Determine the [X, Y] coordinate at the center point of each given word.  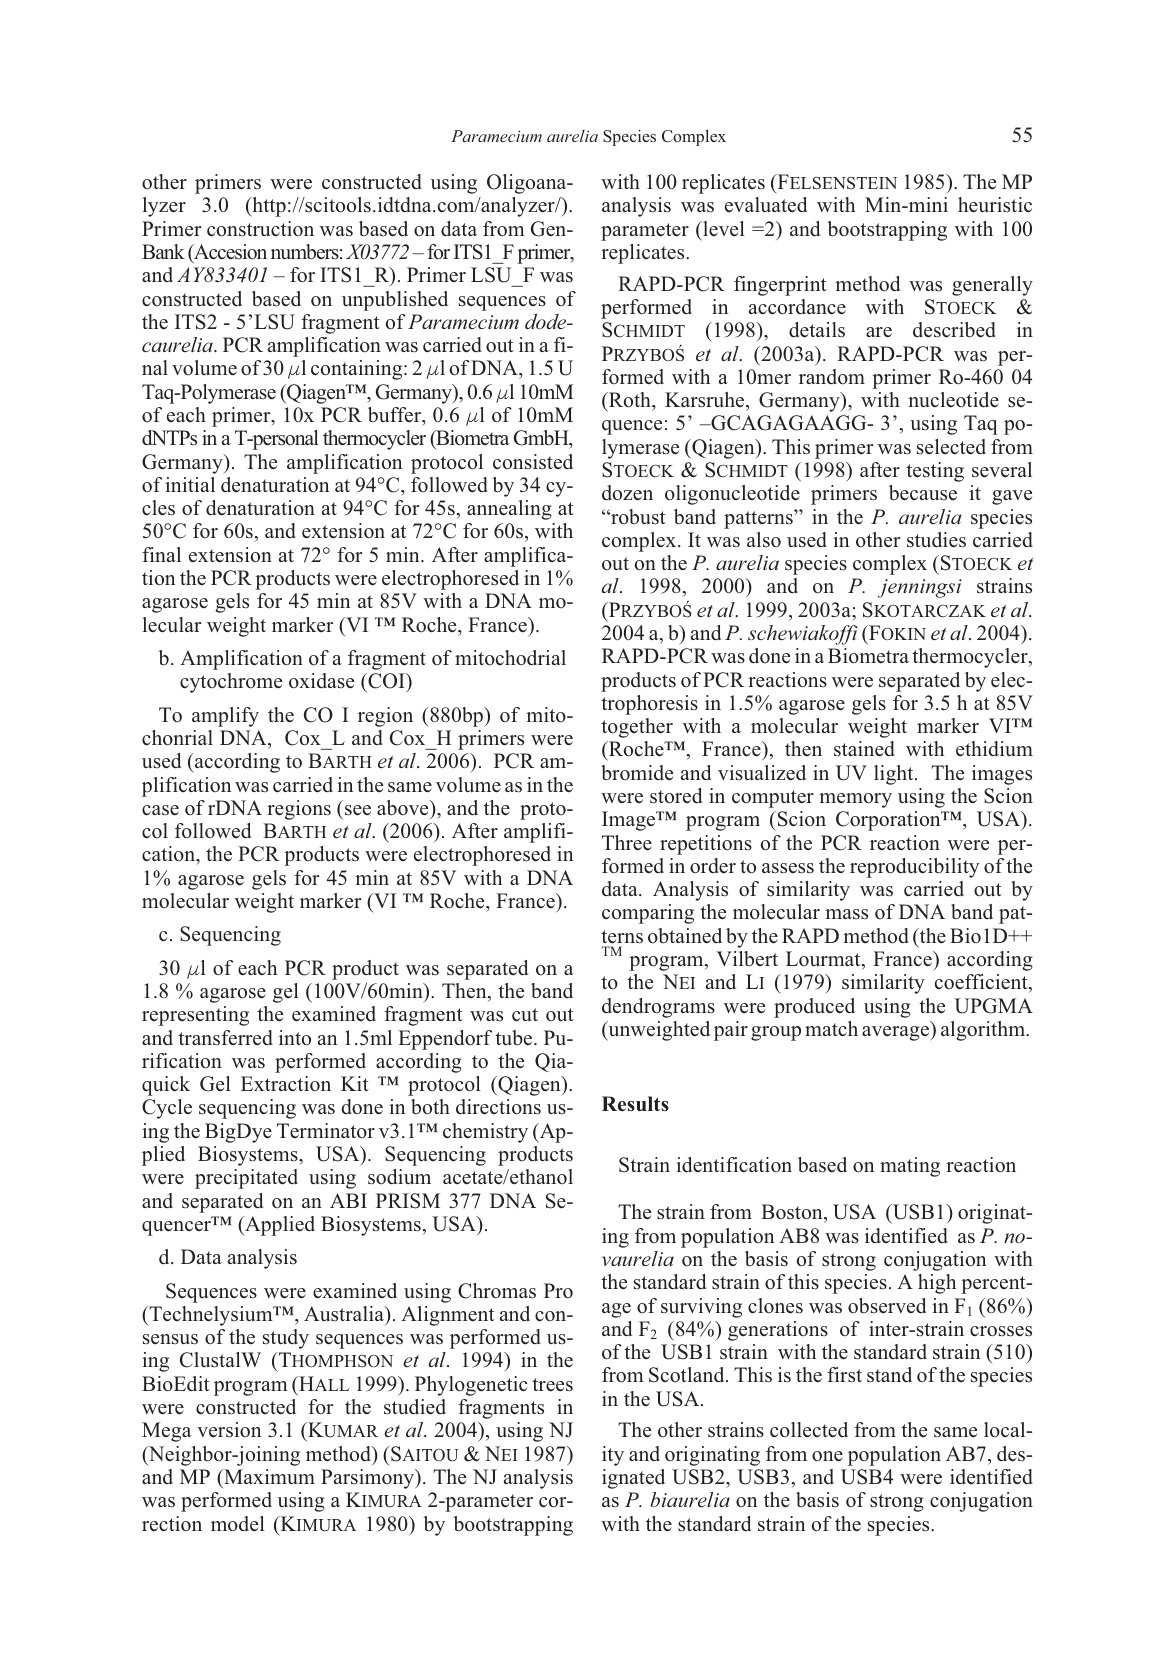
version [229, 1430]
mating [910, 1167]
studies [936, 540]
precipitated [246, 1179]
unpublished [395, 301]
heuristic [995, 205]
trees [552, 1385]
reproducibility [914, 868]
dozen [627, 493]
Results [635, 1104]
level [723, 229]
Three [627, 843]
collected [809, 1430]
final [161, 554]
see [358, 810]
